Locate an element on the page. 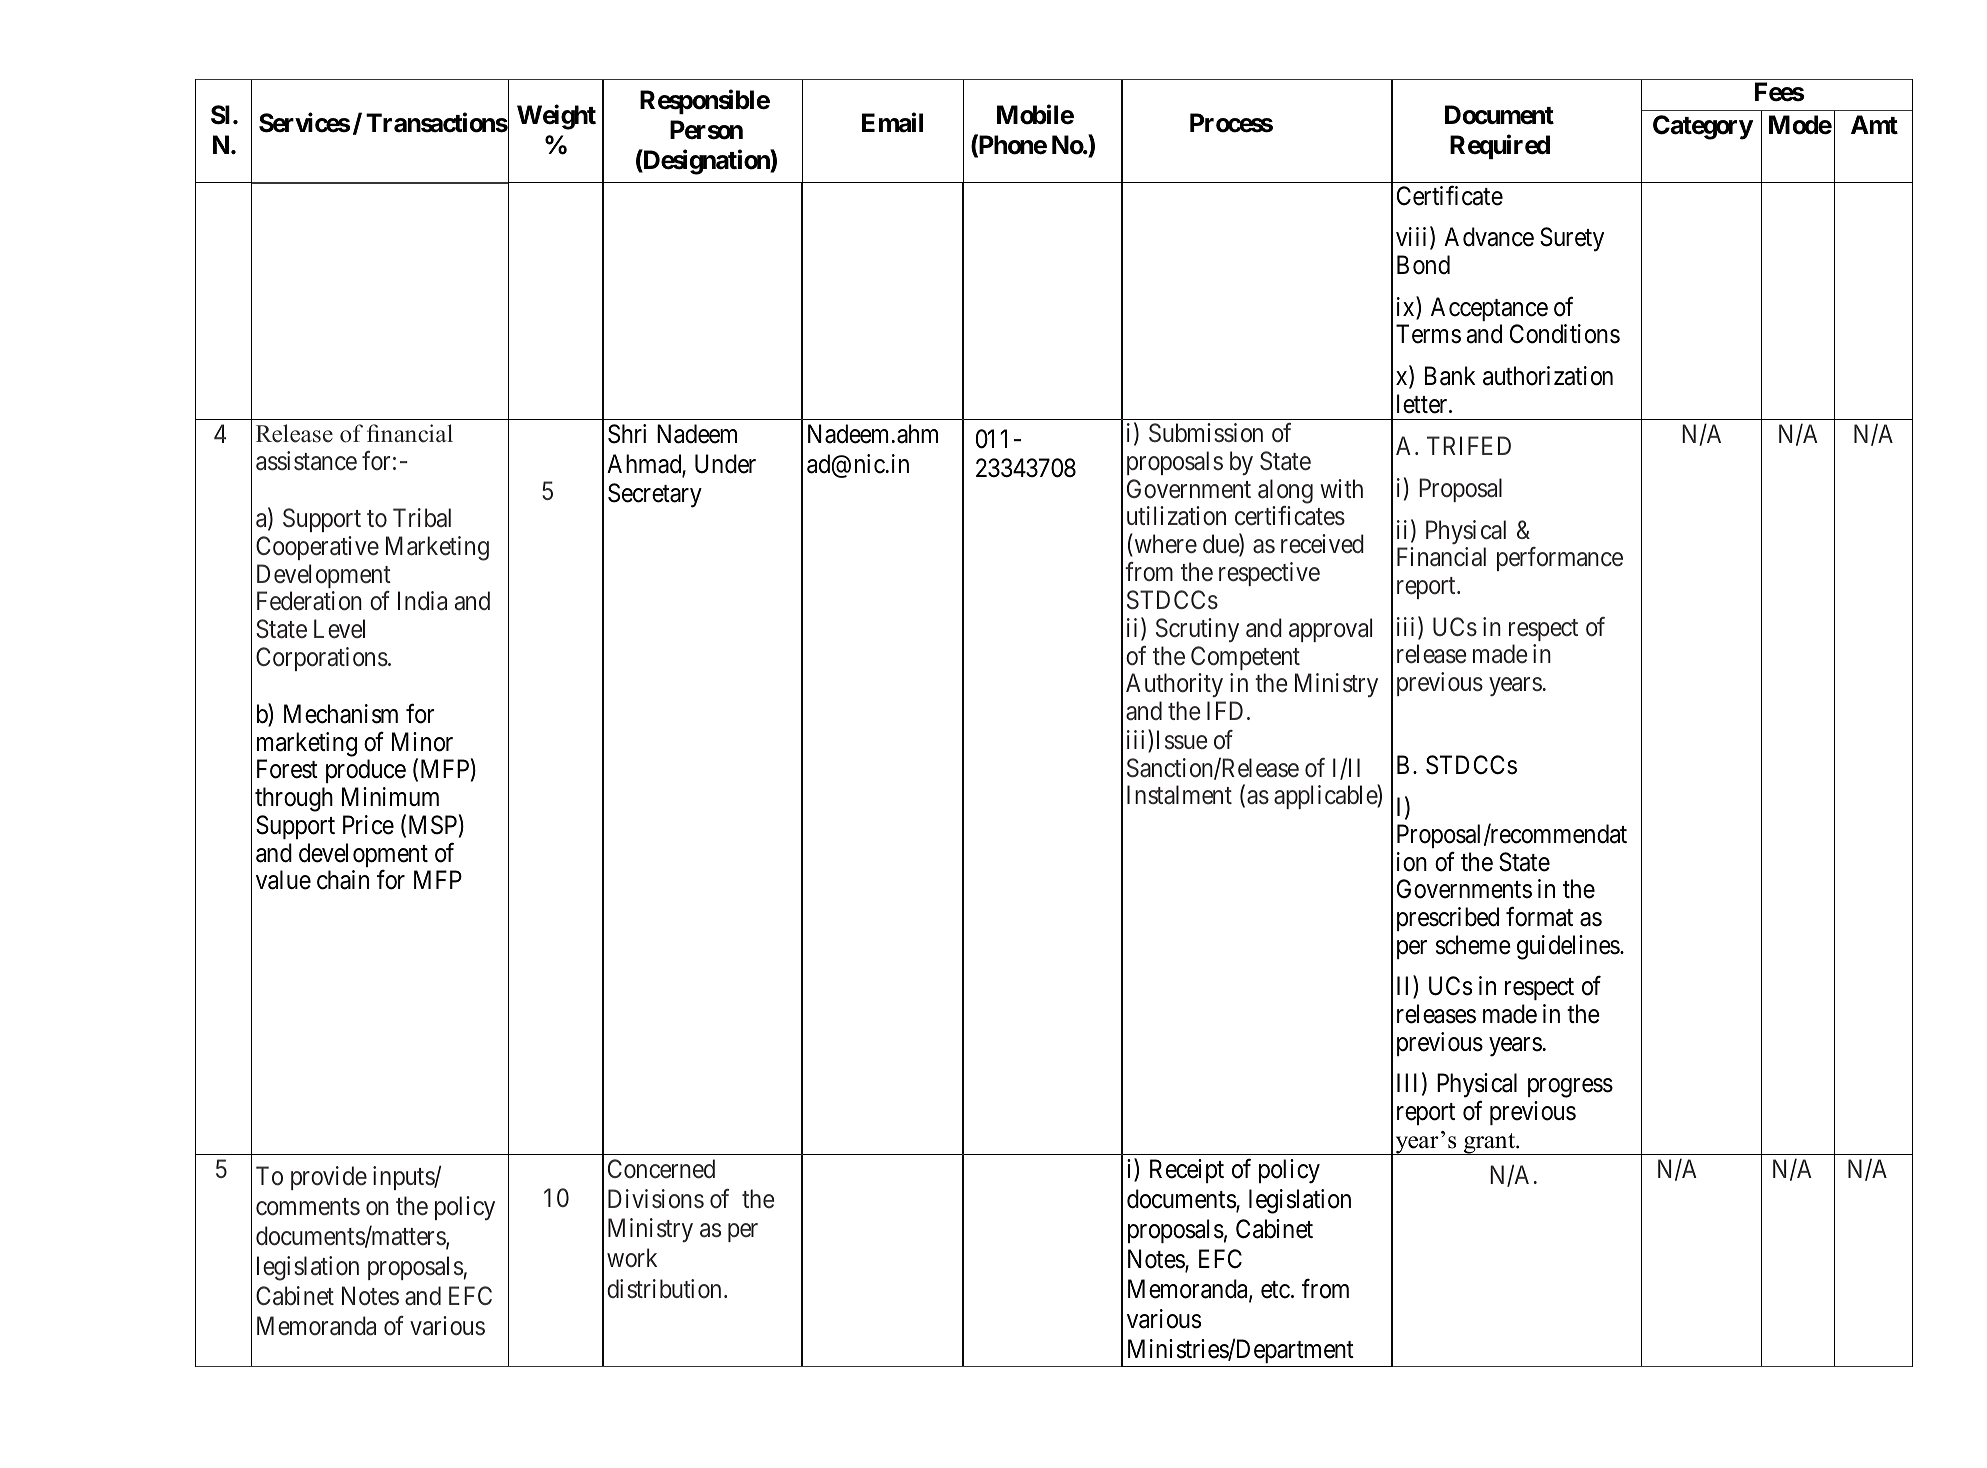  Email is located at coordinates (892, 123).
